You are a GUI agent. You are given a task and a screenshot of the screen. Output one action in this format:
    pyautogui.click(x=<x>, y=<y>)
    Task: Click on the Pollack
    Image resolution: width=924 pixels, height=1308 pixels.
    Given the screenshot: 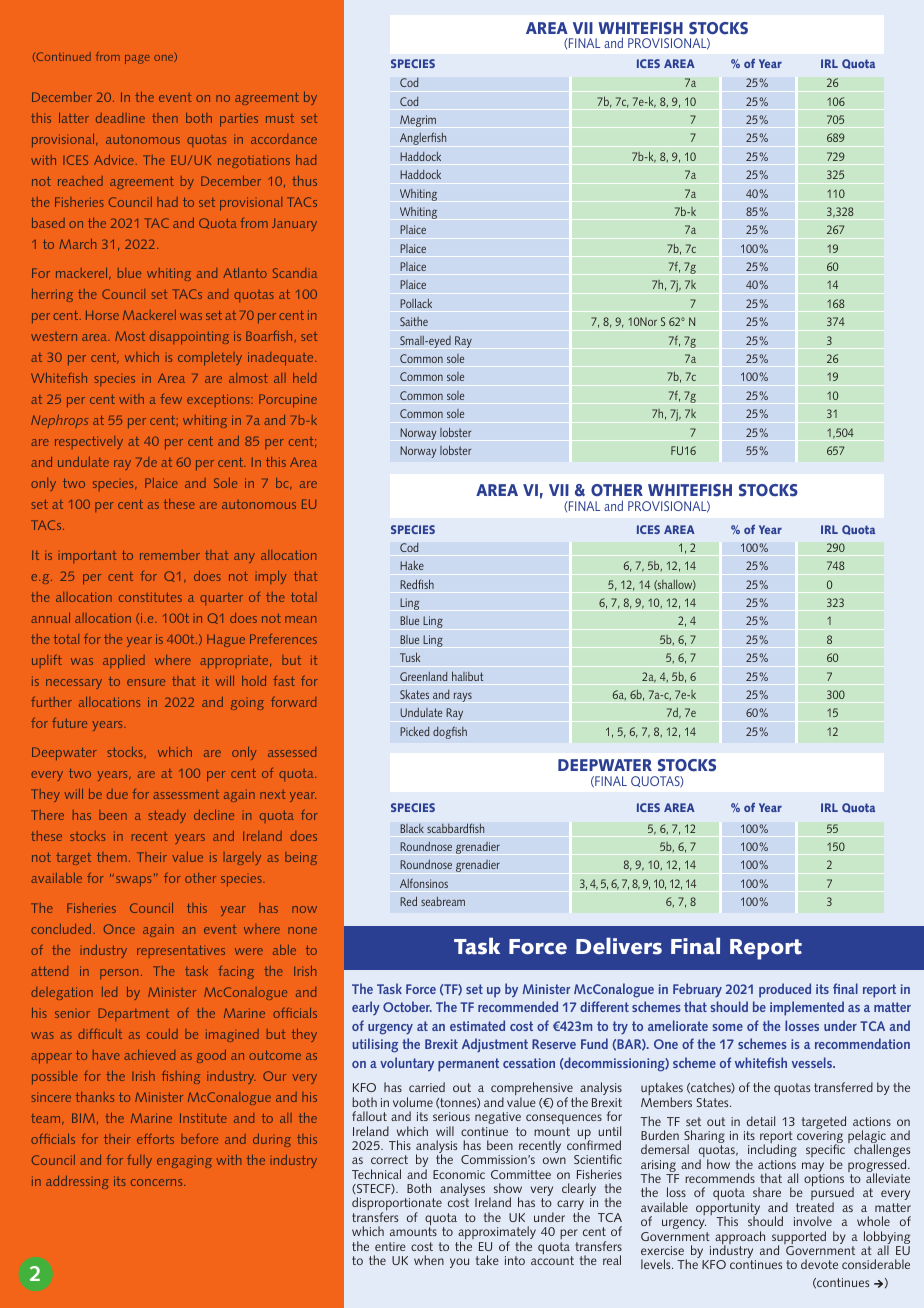 What is the action you would take?
    pyautogui.click(x=416, y=303)
